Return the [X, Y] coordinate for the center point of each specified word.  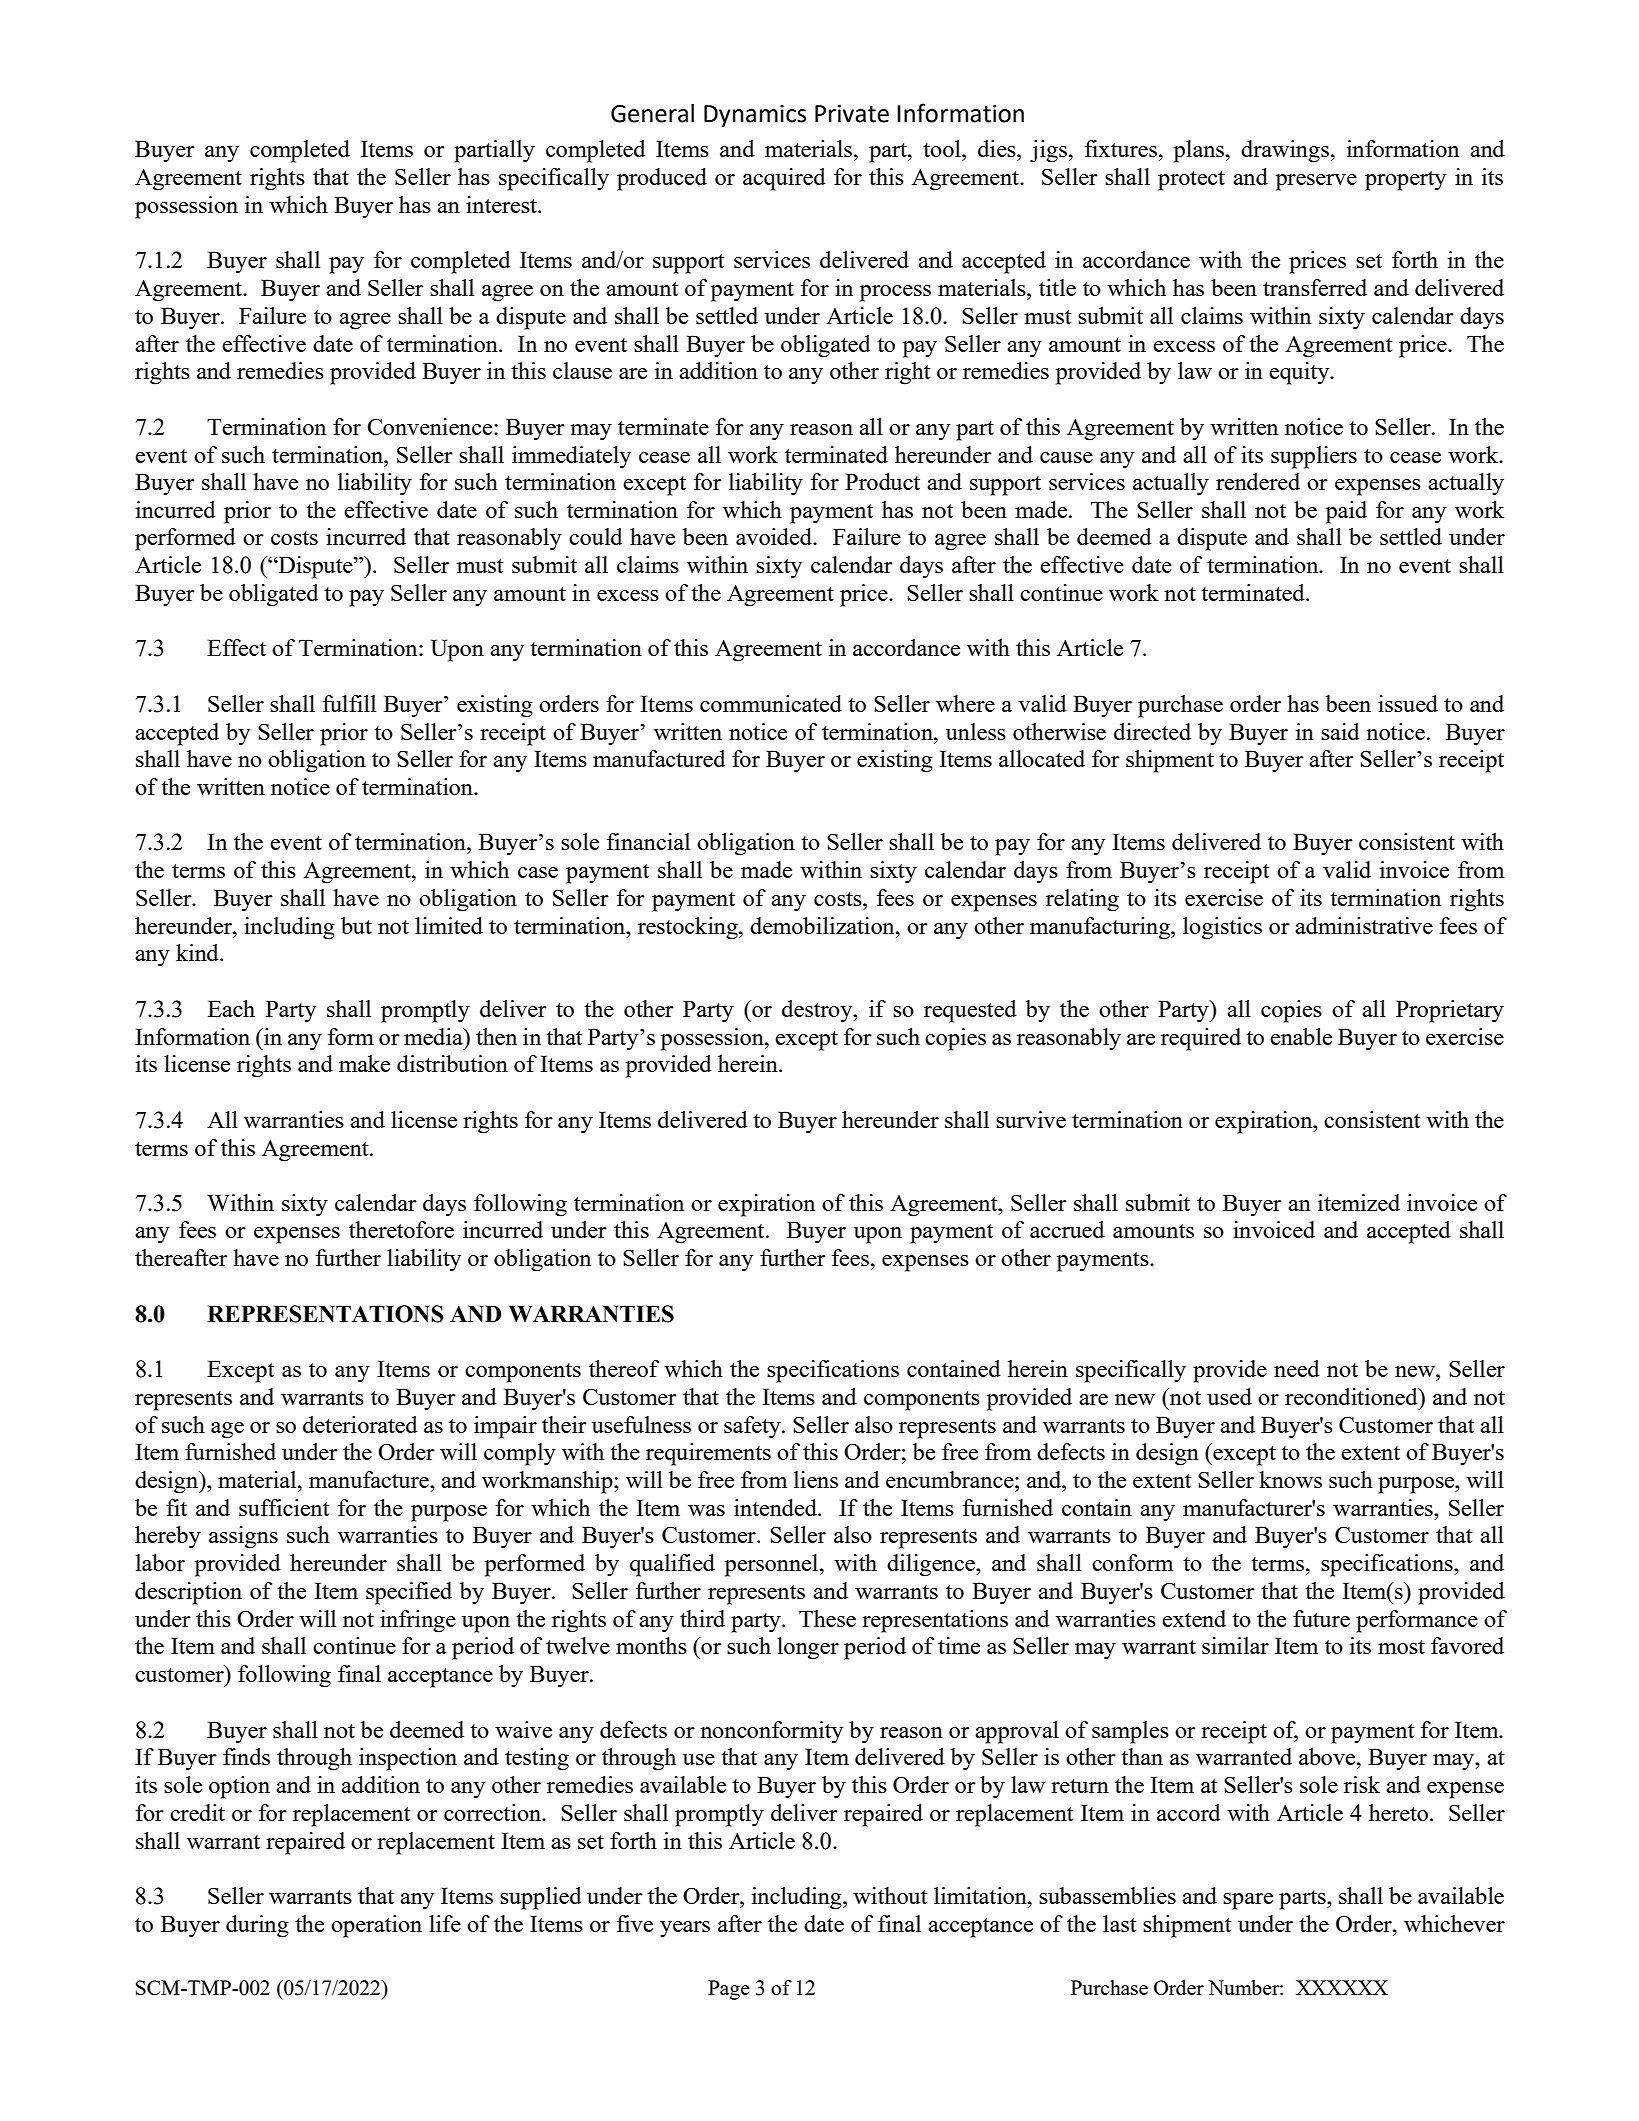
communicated [771, 703]
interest [502, 204]
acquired [784, 179]
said [1340, 731]
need [1297, 1368]
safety [753, 1427]
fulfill [349, 703]
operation [376, 1926]
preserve [1316, 182]
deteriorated [360, 1424]
